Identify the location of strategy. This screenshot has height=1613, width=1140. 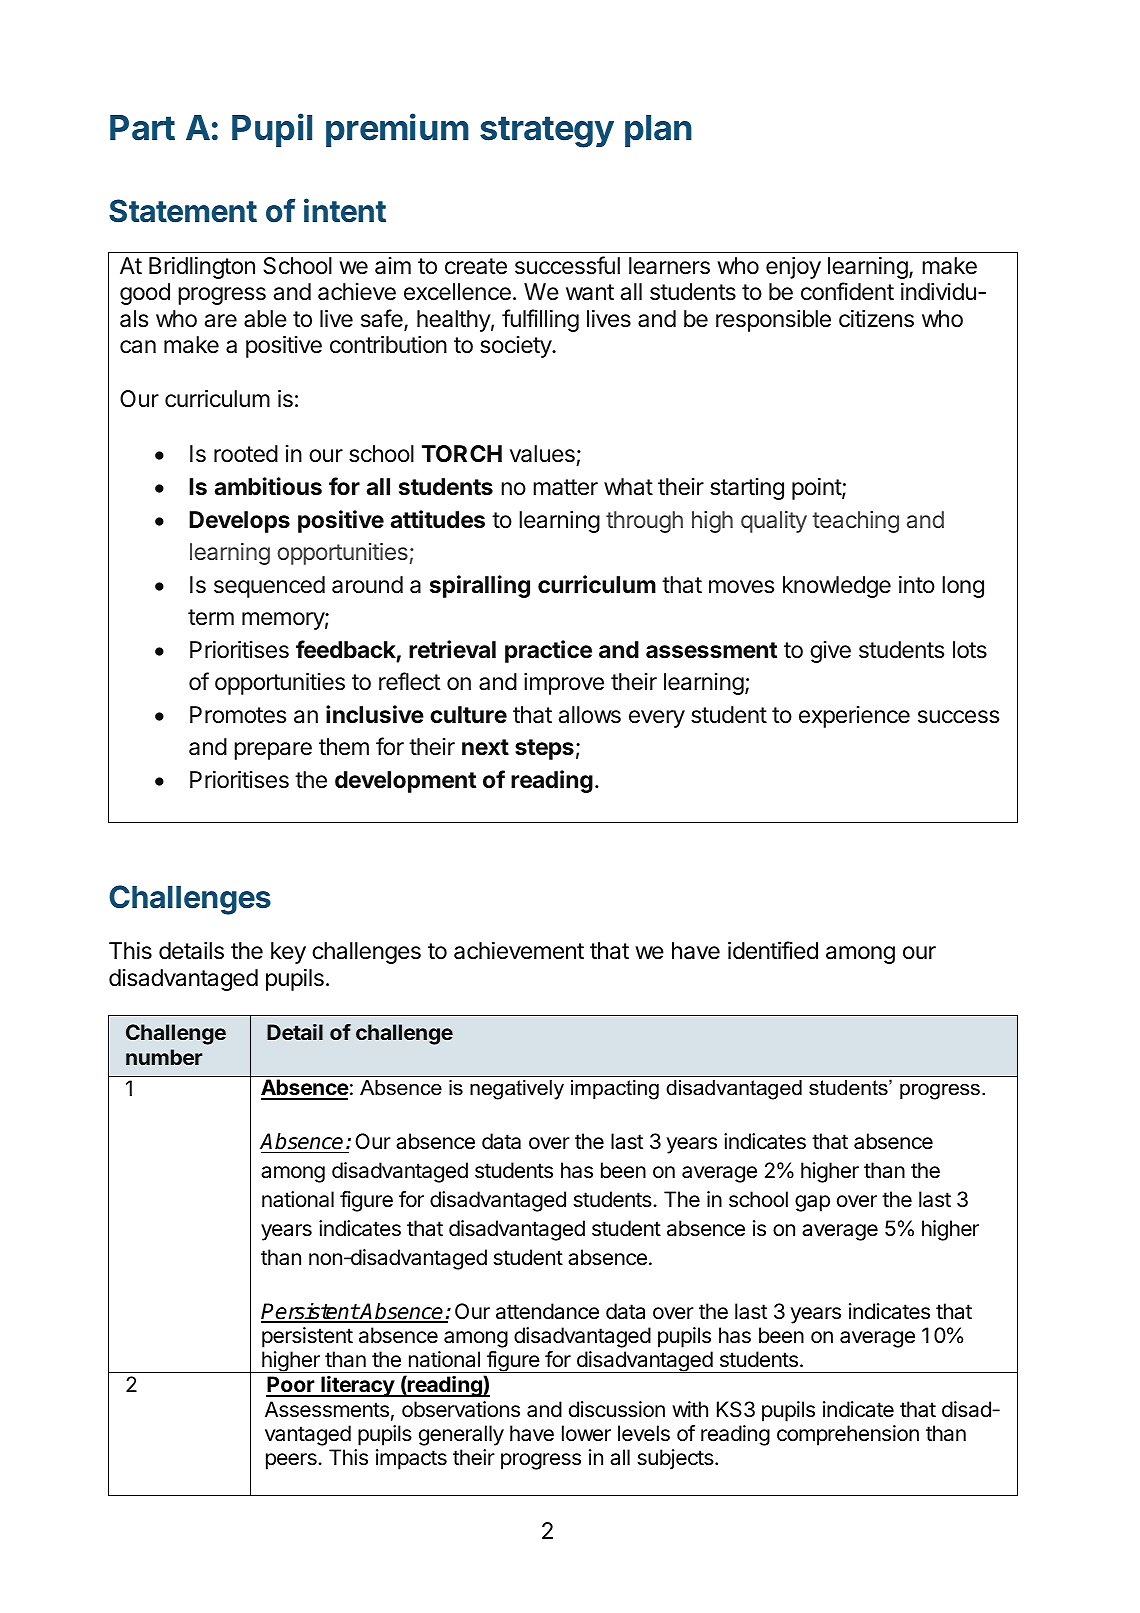
(547, 132).
